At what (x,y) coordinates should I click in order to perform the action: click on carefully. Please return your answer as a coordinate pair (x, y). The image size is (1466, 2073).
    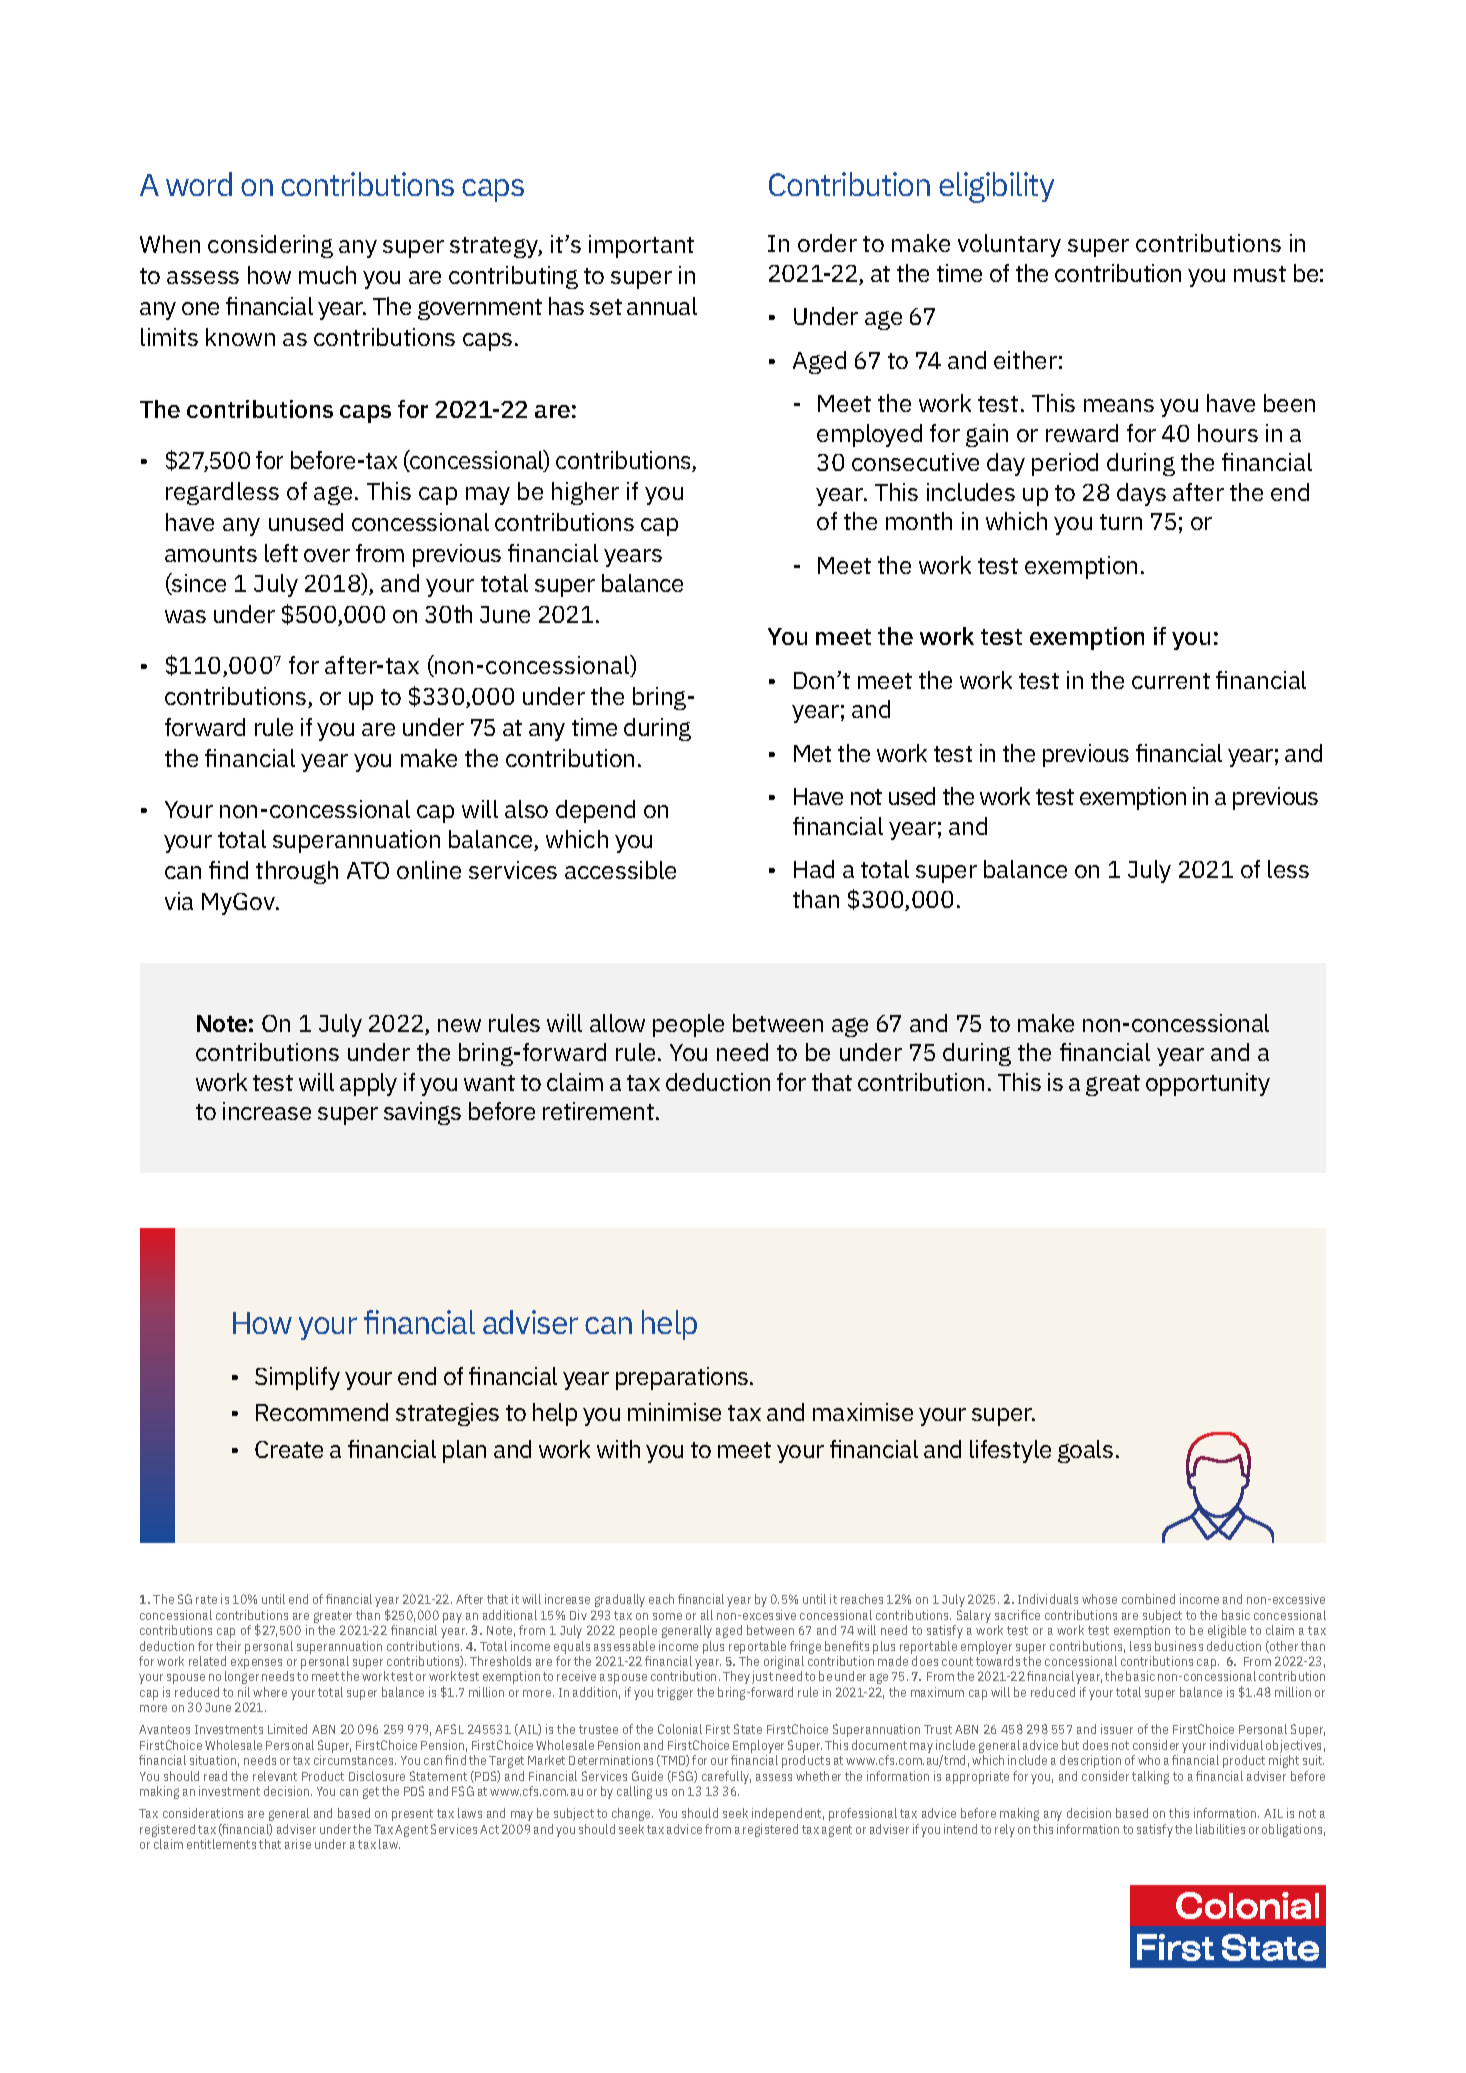
    Looking at the image, I should click on (726, 1777).
